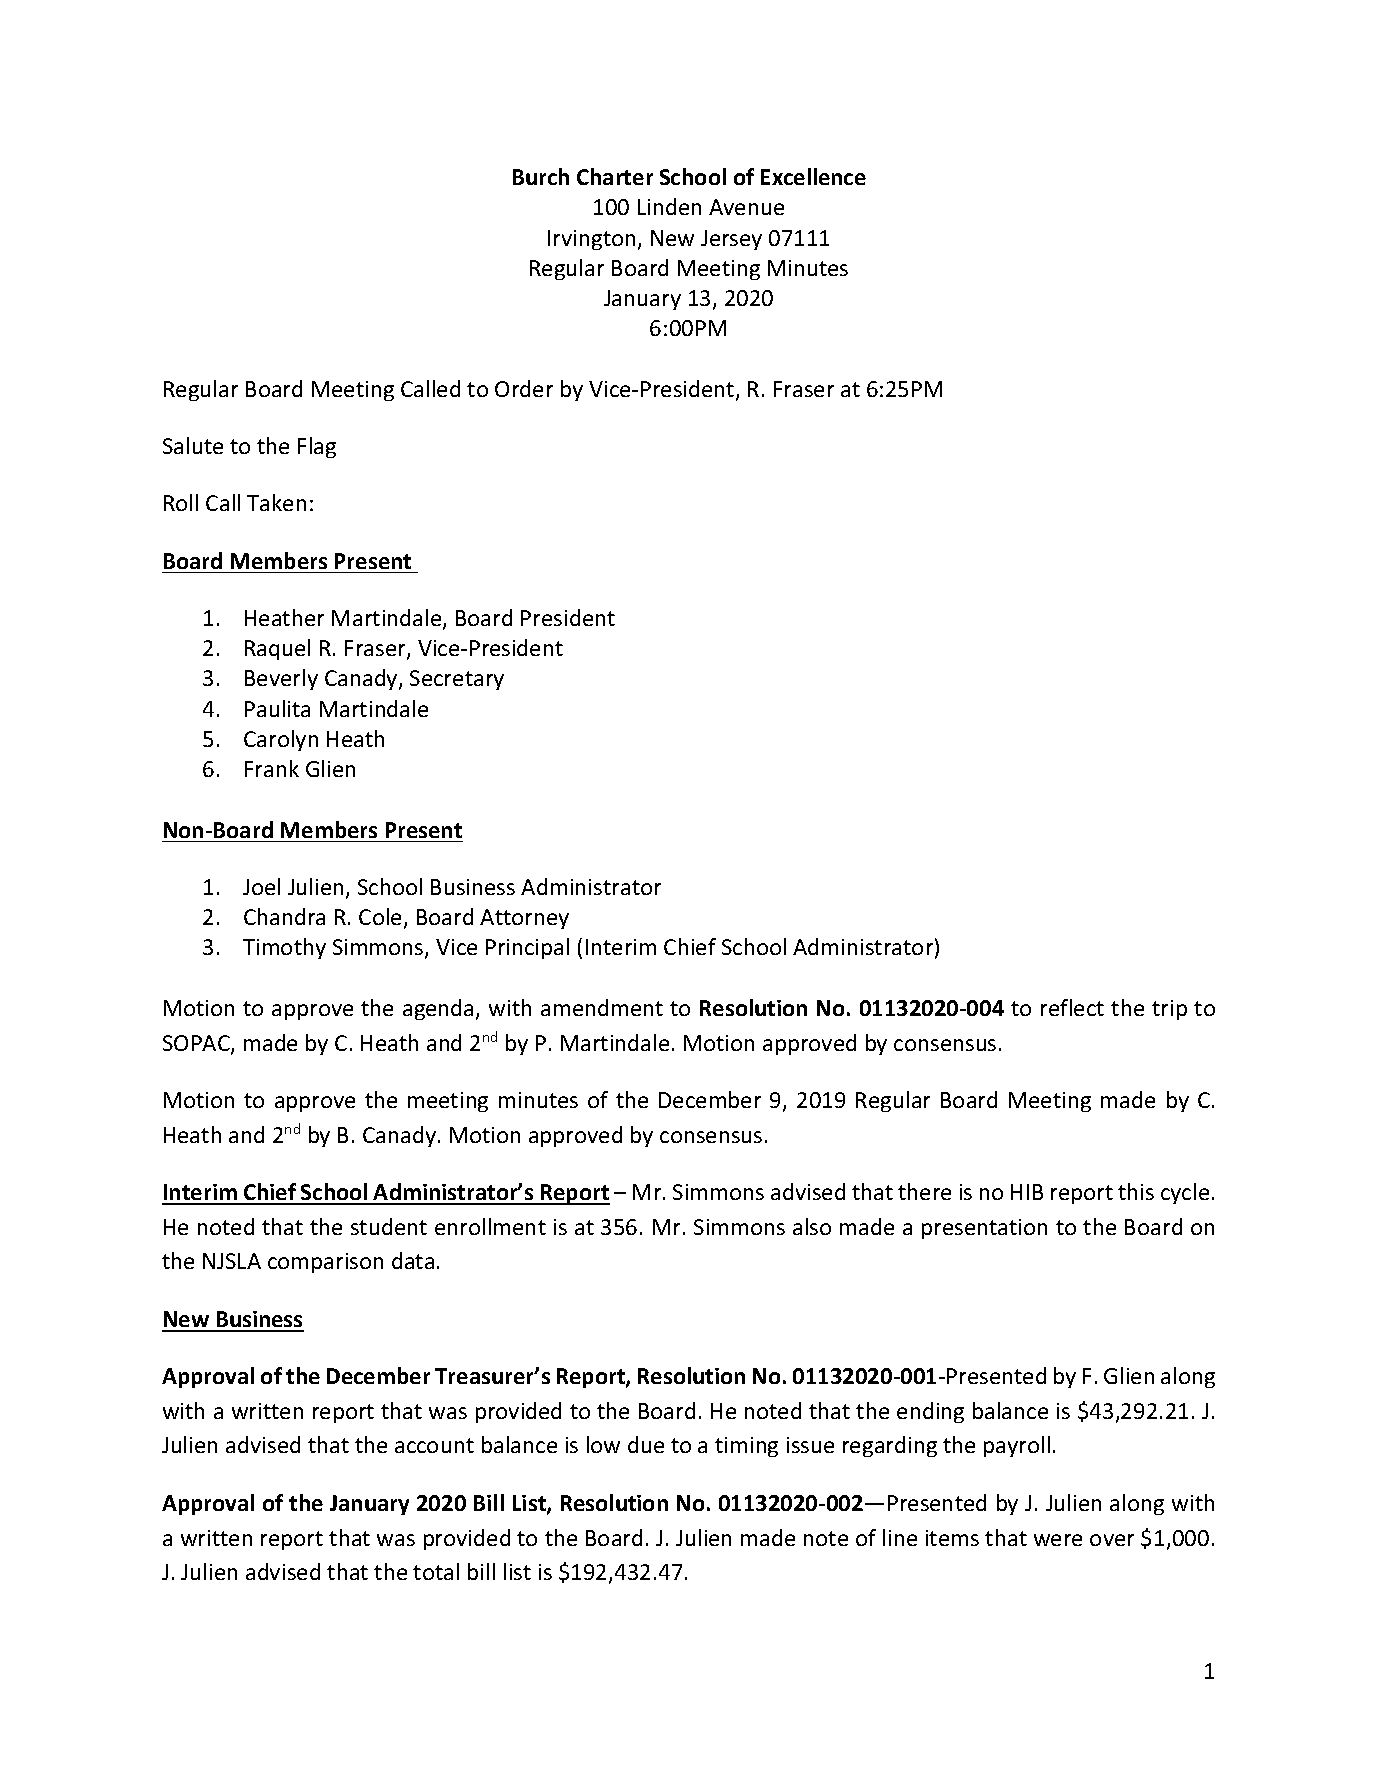 The image size is (1378, 1783). I want to click on agenda, so click(438, 1009).
